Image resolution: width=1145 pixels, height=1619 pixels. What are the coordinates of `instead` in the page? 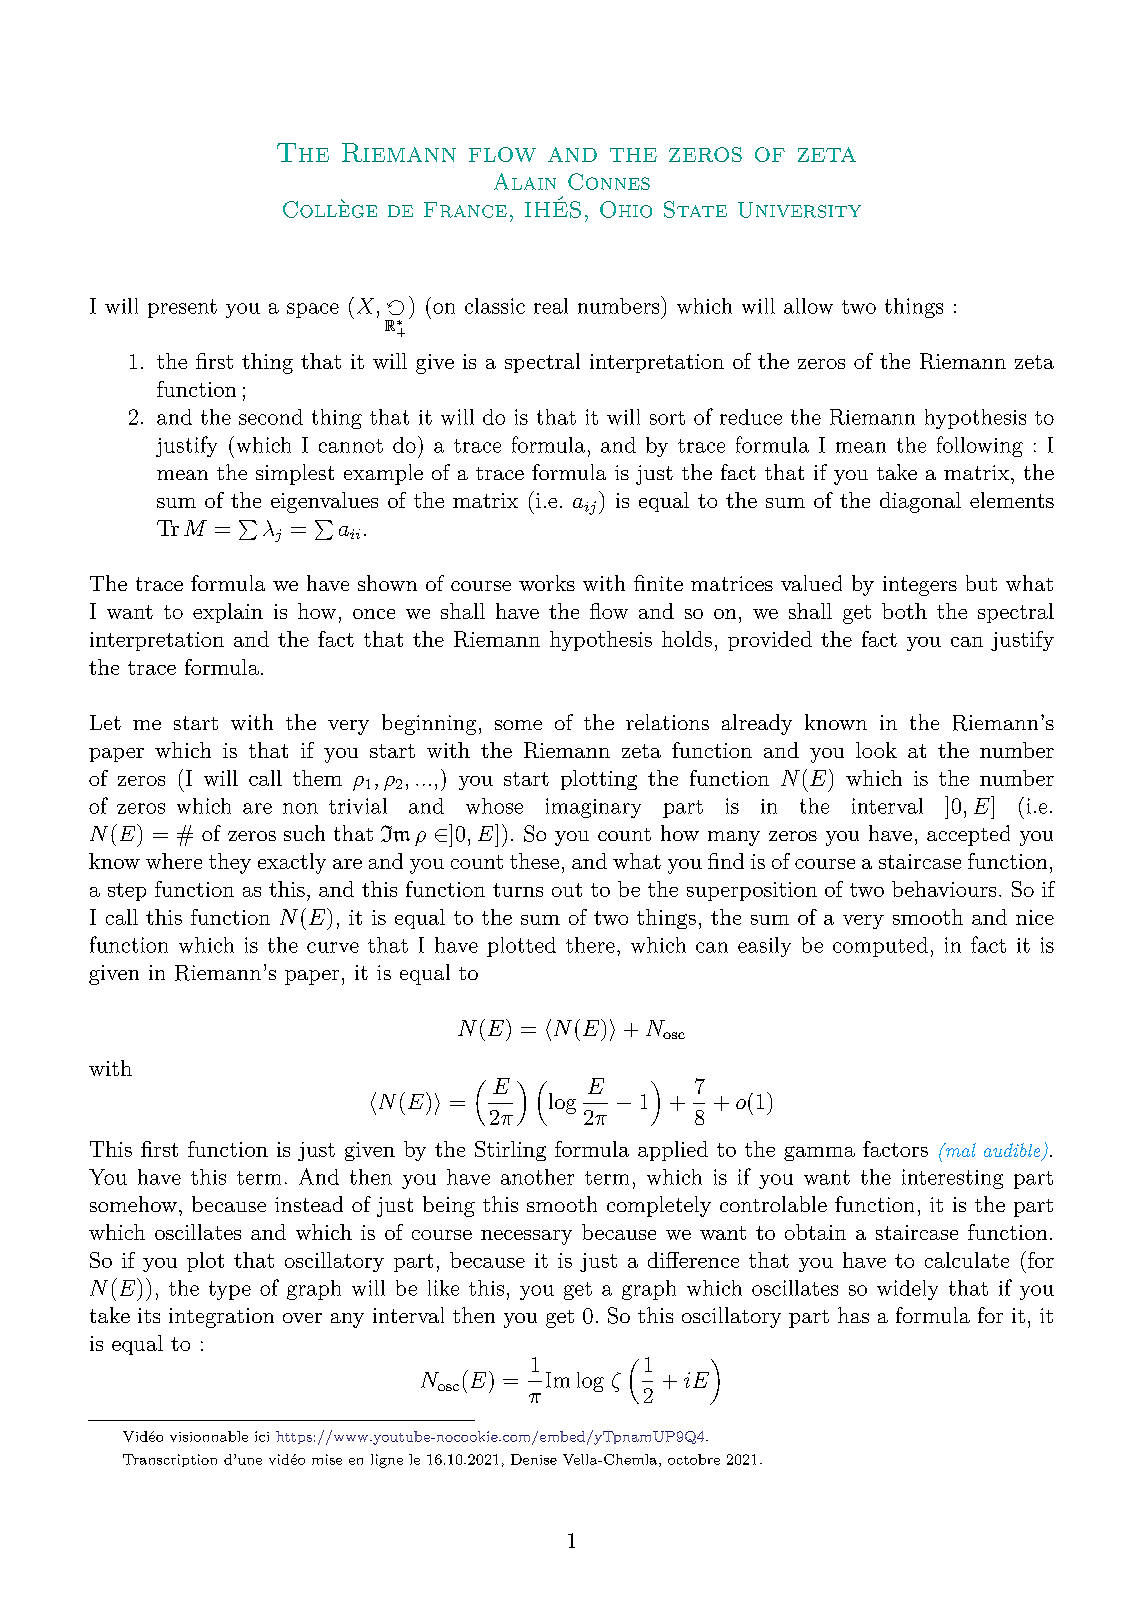 It's located at (309, 1204).
